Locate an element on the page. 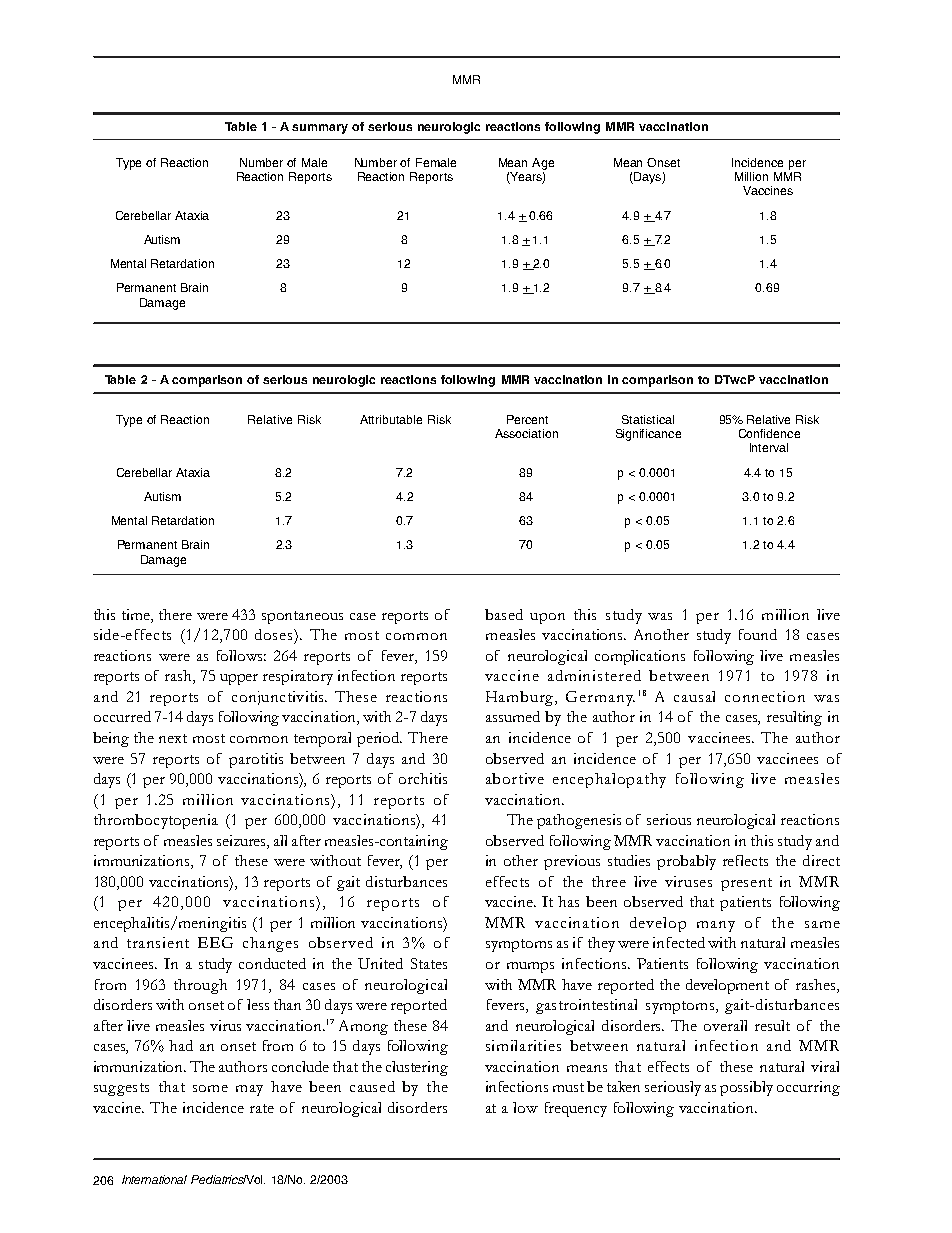  some is located at coordinates (210, 1088).
